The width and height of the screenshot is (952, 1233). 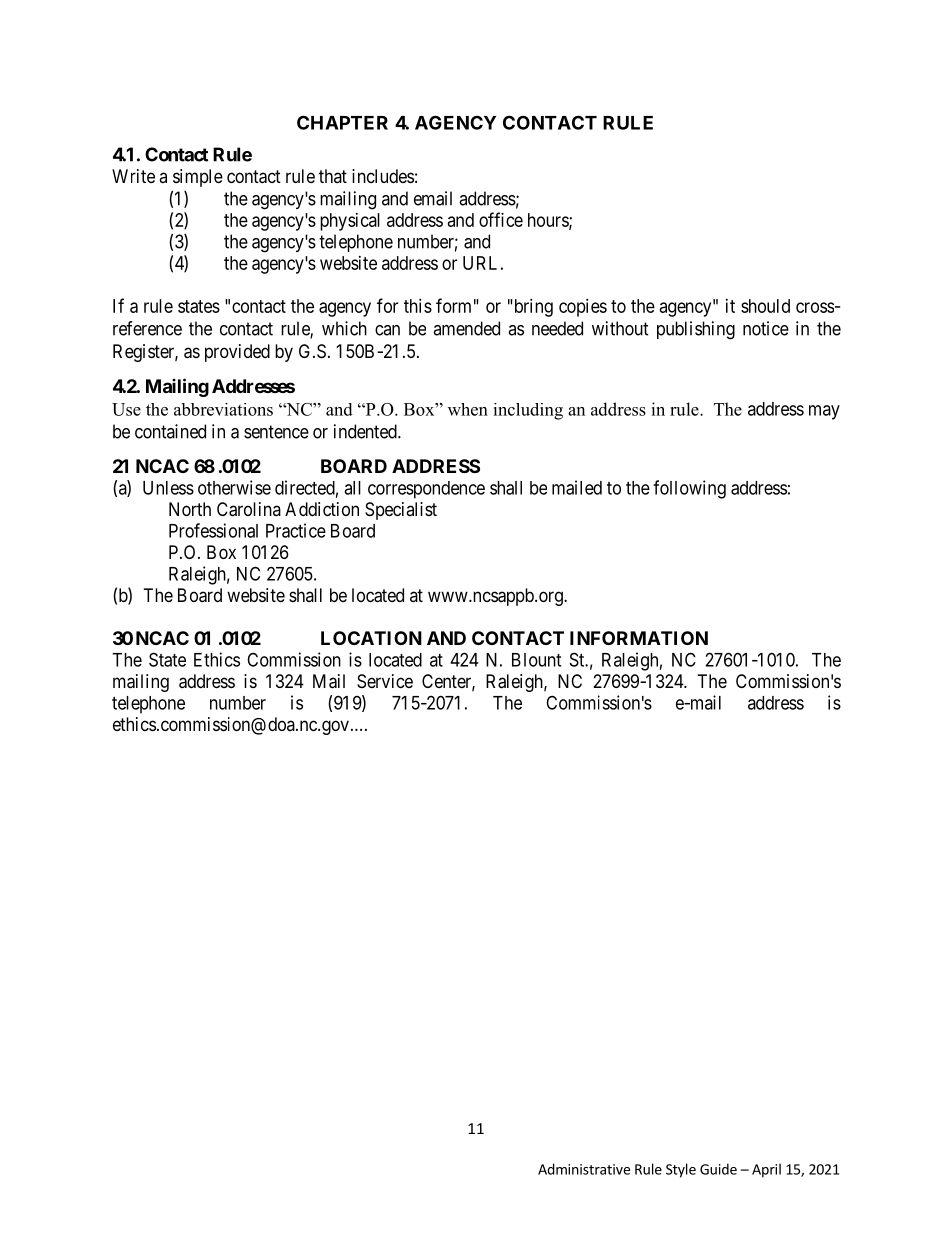 I want to click on Blount, so click(x=536, y=660).
